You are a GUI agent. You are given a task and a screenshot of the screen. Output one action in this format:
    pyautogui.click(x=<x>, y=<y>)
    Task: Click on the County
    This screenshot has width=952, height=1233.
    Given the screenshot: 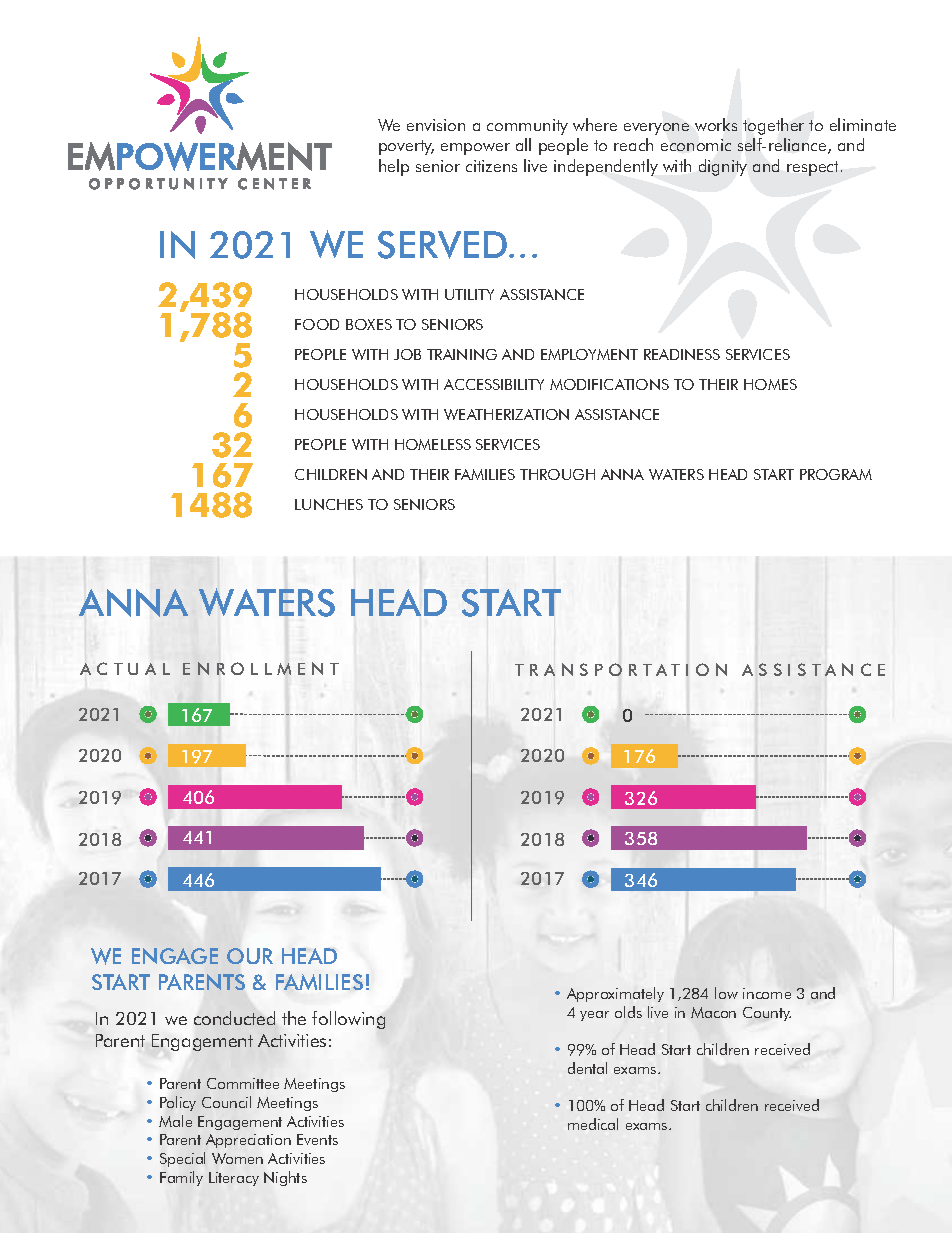 What is the action you would take?
    pyautogui.click(x=767, y=1014)
